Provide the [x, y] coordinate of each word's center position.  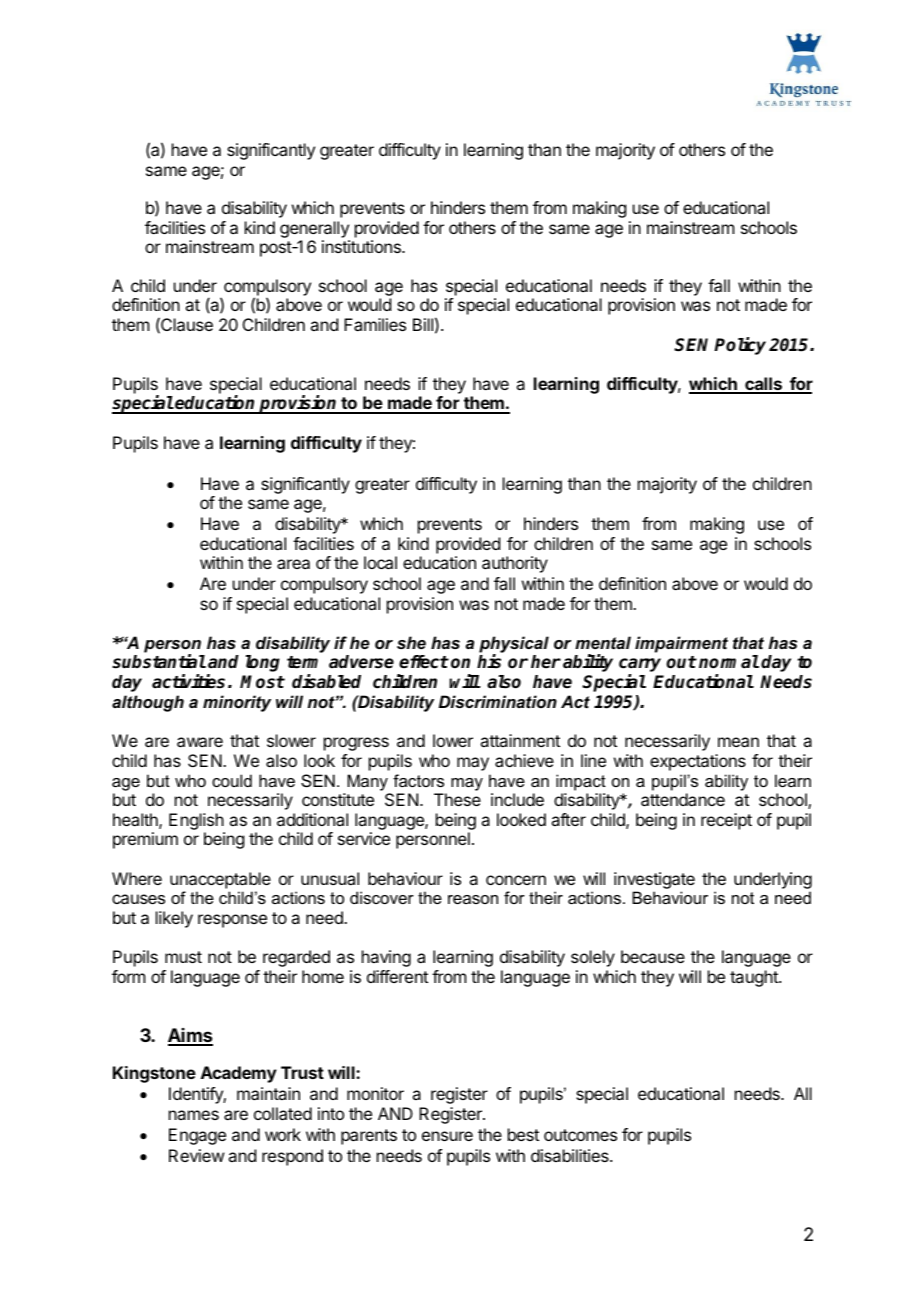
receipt [726, 821]
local [380, 562]
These [457, 799]
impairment [681, 644]
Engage [197, 1136]
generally [314, 229]
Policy [740, 346]
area [293, 564]
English [197, 823]
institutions [362, 246]
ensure [447, 1136]
